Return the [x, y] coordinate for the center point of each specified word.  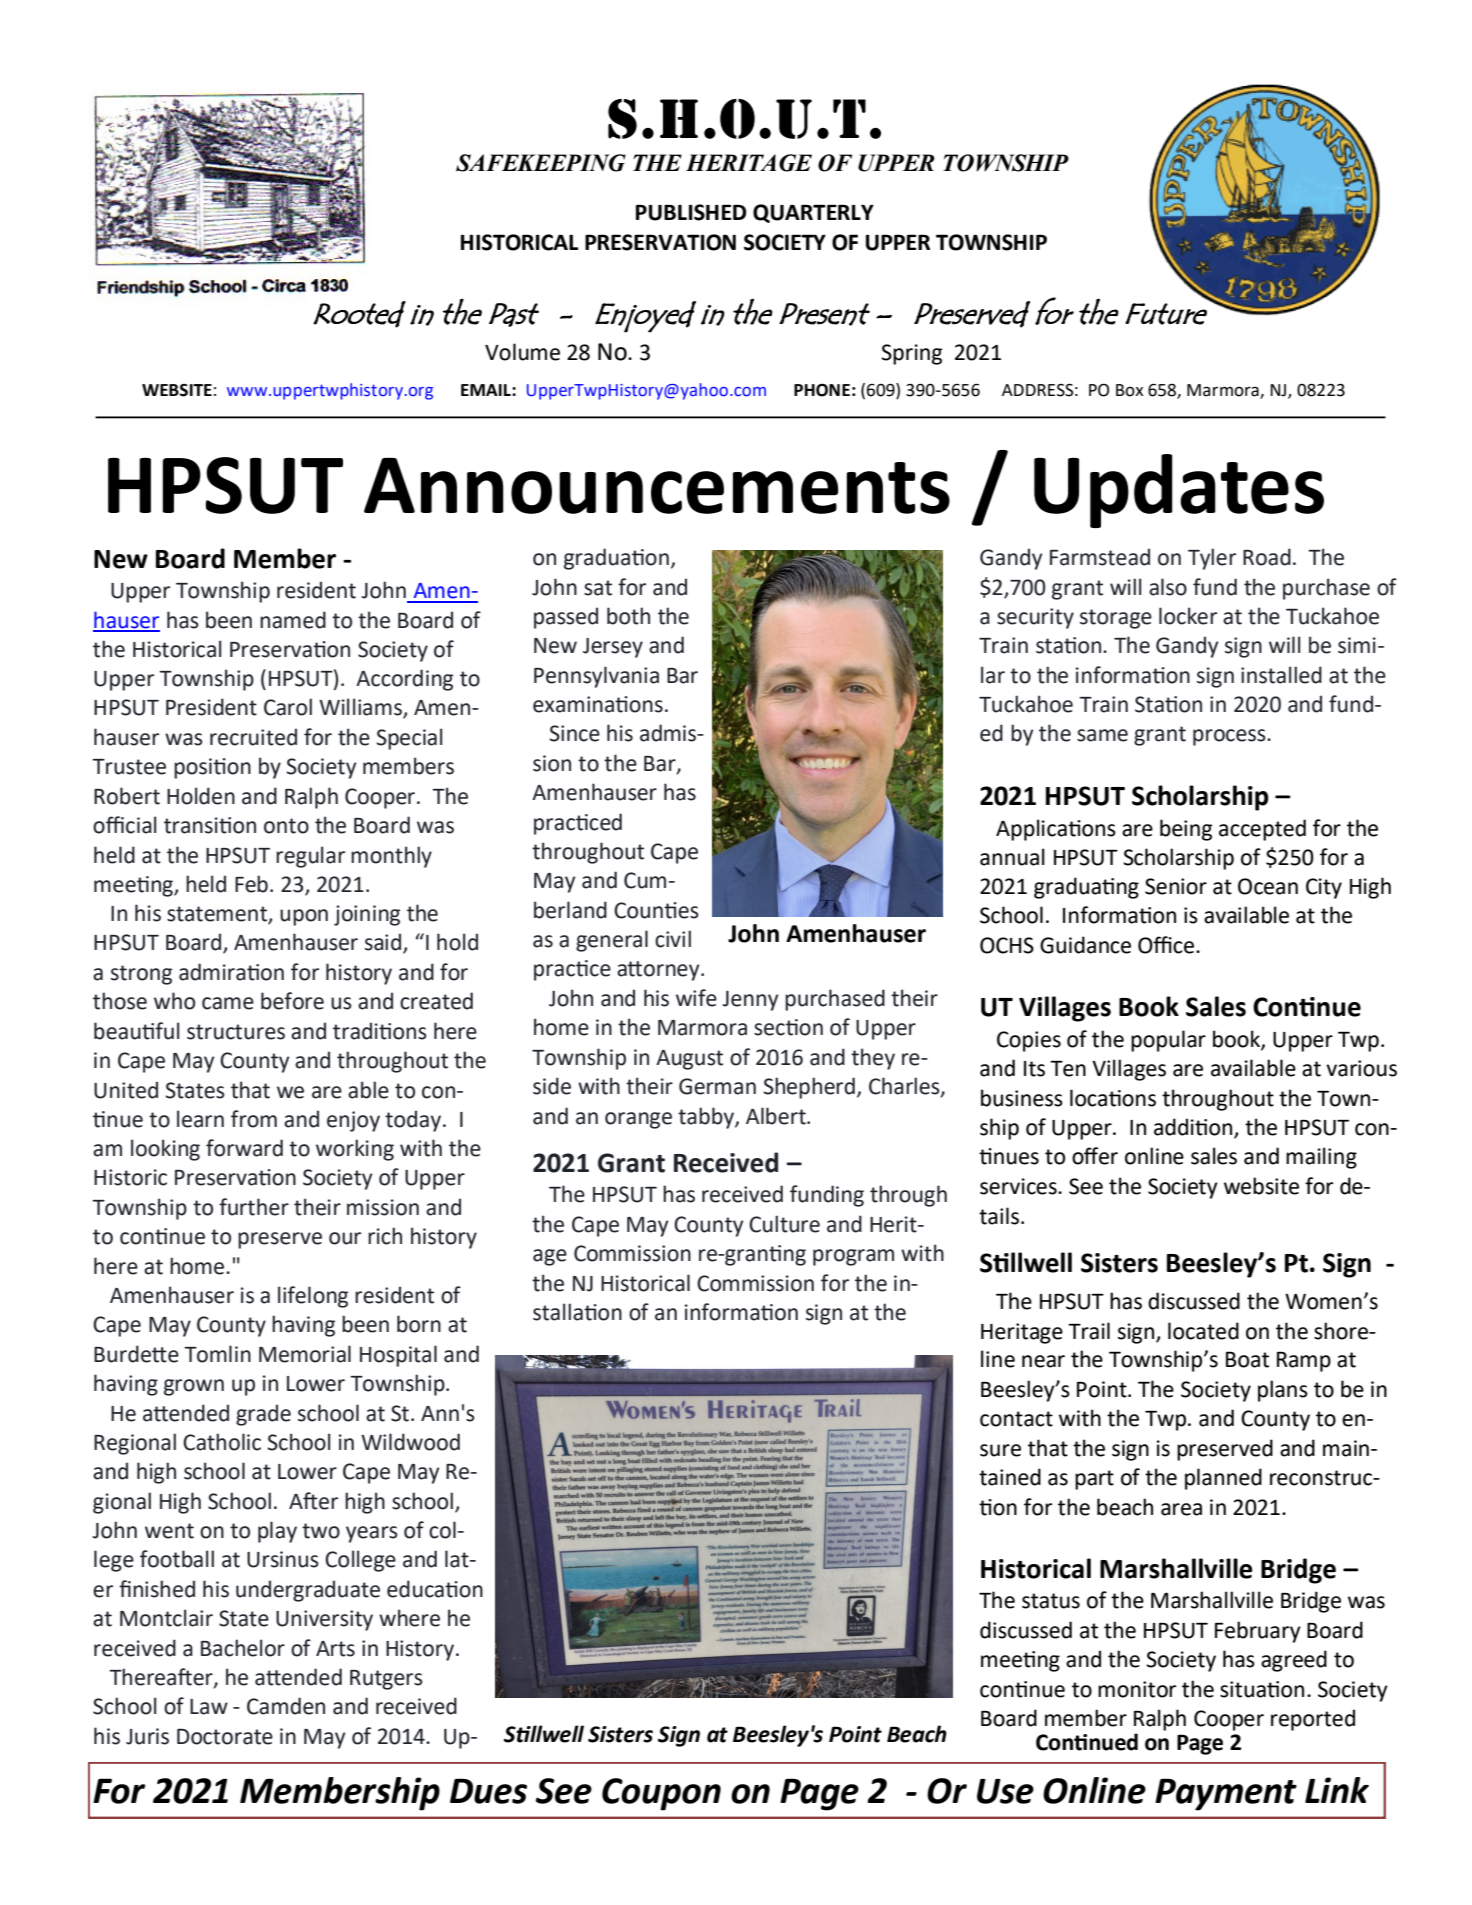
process [1230, 737]
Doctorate [225, 1736]
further [254, 1207]
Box [1129, 390]
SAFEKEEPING [541, 163]
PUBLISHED [691, 212]
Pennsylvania [596, 677]
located [1203, 1331]
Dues [488, 1791]
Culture [784, 1224]
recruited [253, 737]
